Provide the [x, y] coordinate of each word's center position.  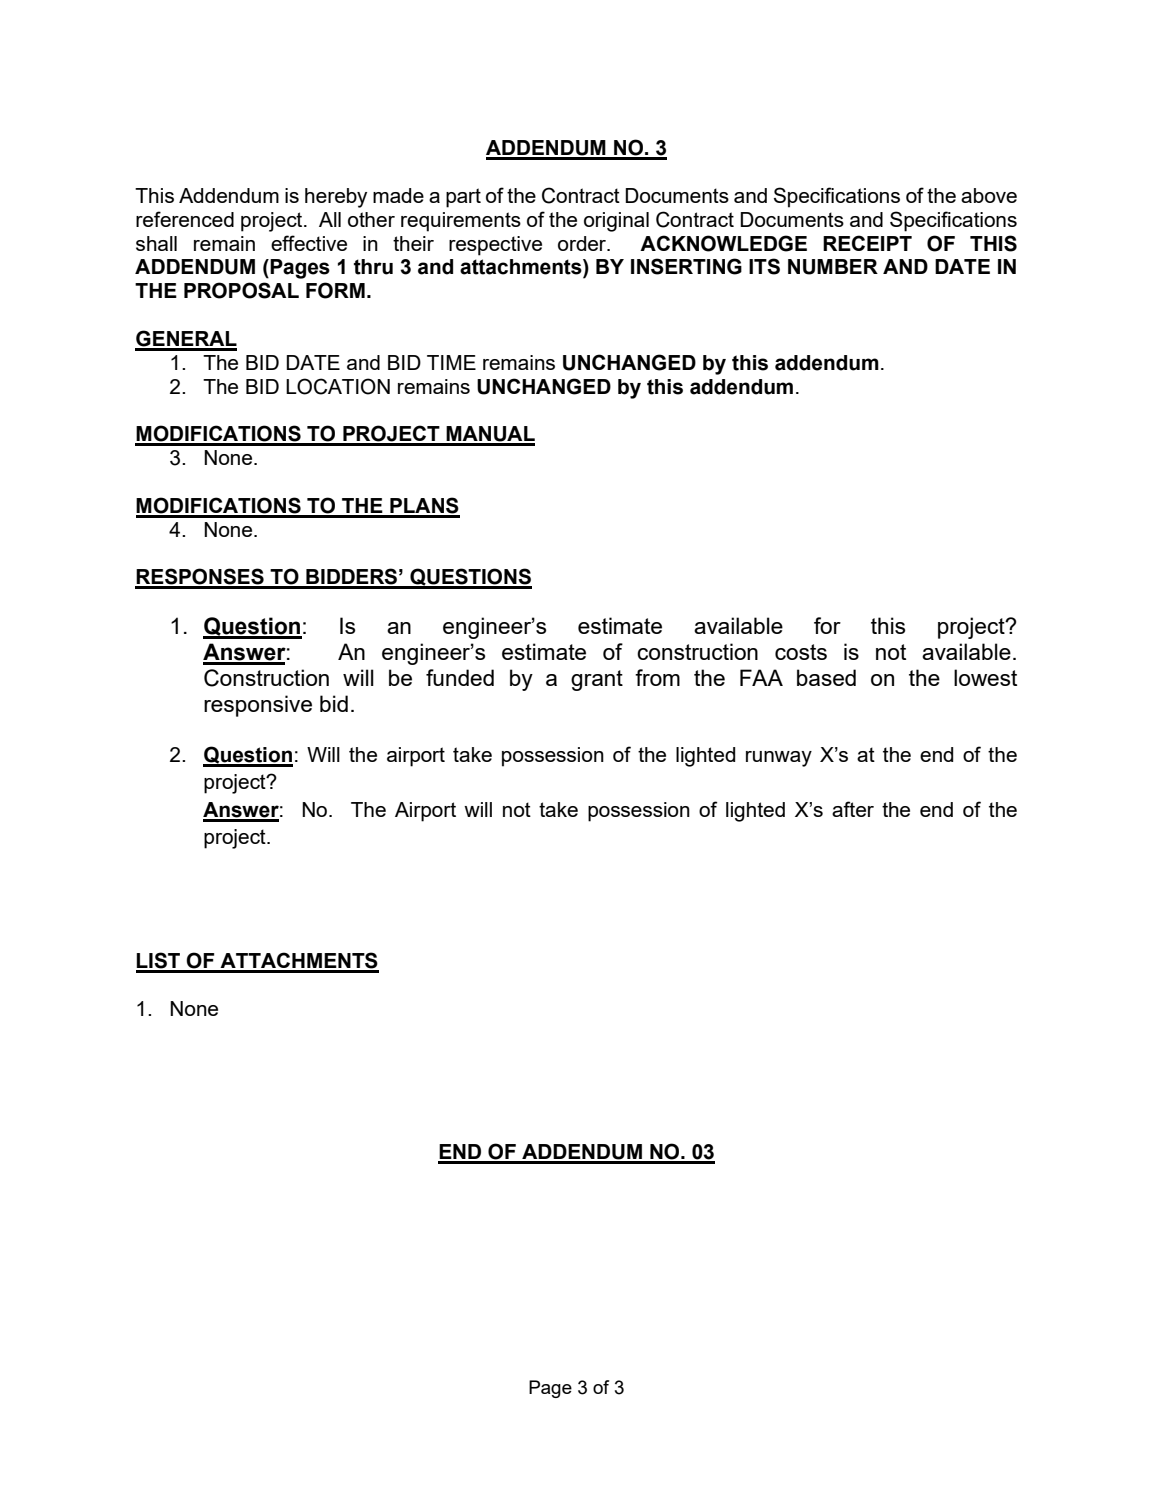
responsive [258, 706]
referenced [185, 219]
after [853, 809]
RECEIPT [867, 243]
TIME [451, 362]
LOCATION [338, 386]
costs [801, 652]
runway [779, 759]
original [616, 222]
